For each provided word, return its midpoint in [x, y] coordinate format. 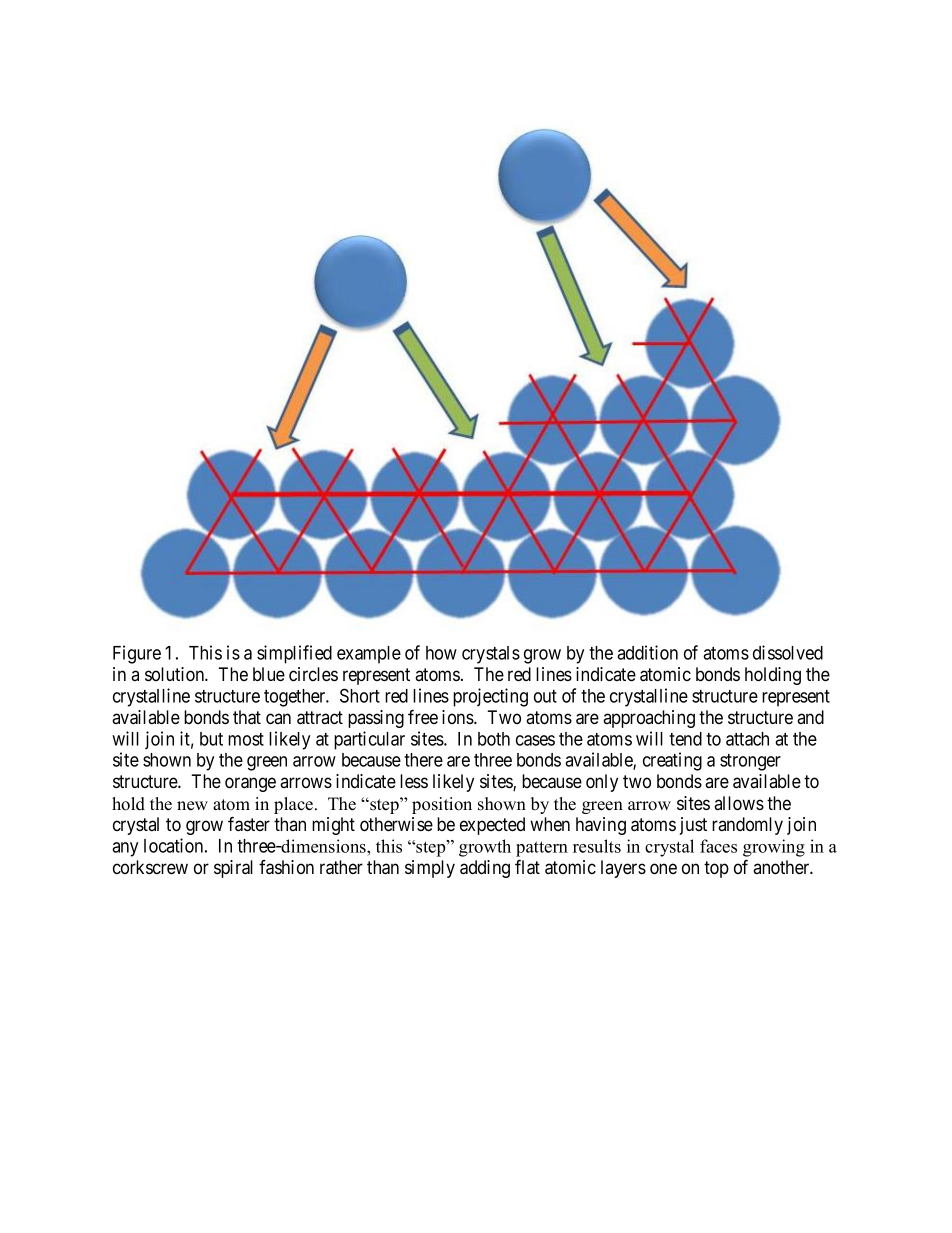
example [369, 655]
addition [647, 652]
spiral [233, 869]
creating [672, 761]
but [211, 739]
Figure [137, 654]
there [423, 760]
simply [430, 869]
